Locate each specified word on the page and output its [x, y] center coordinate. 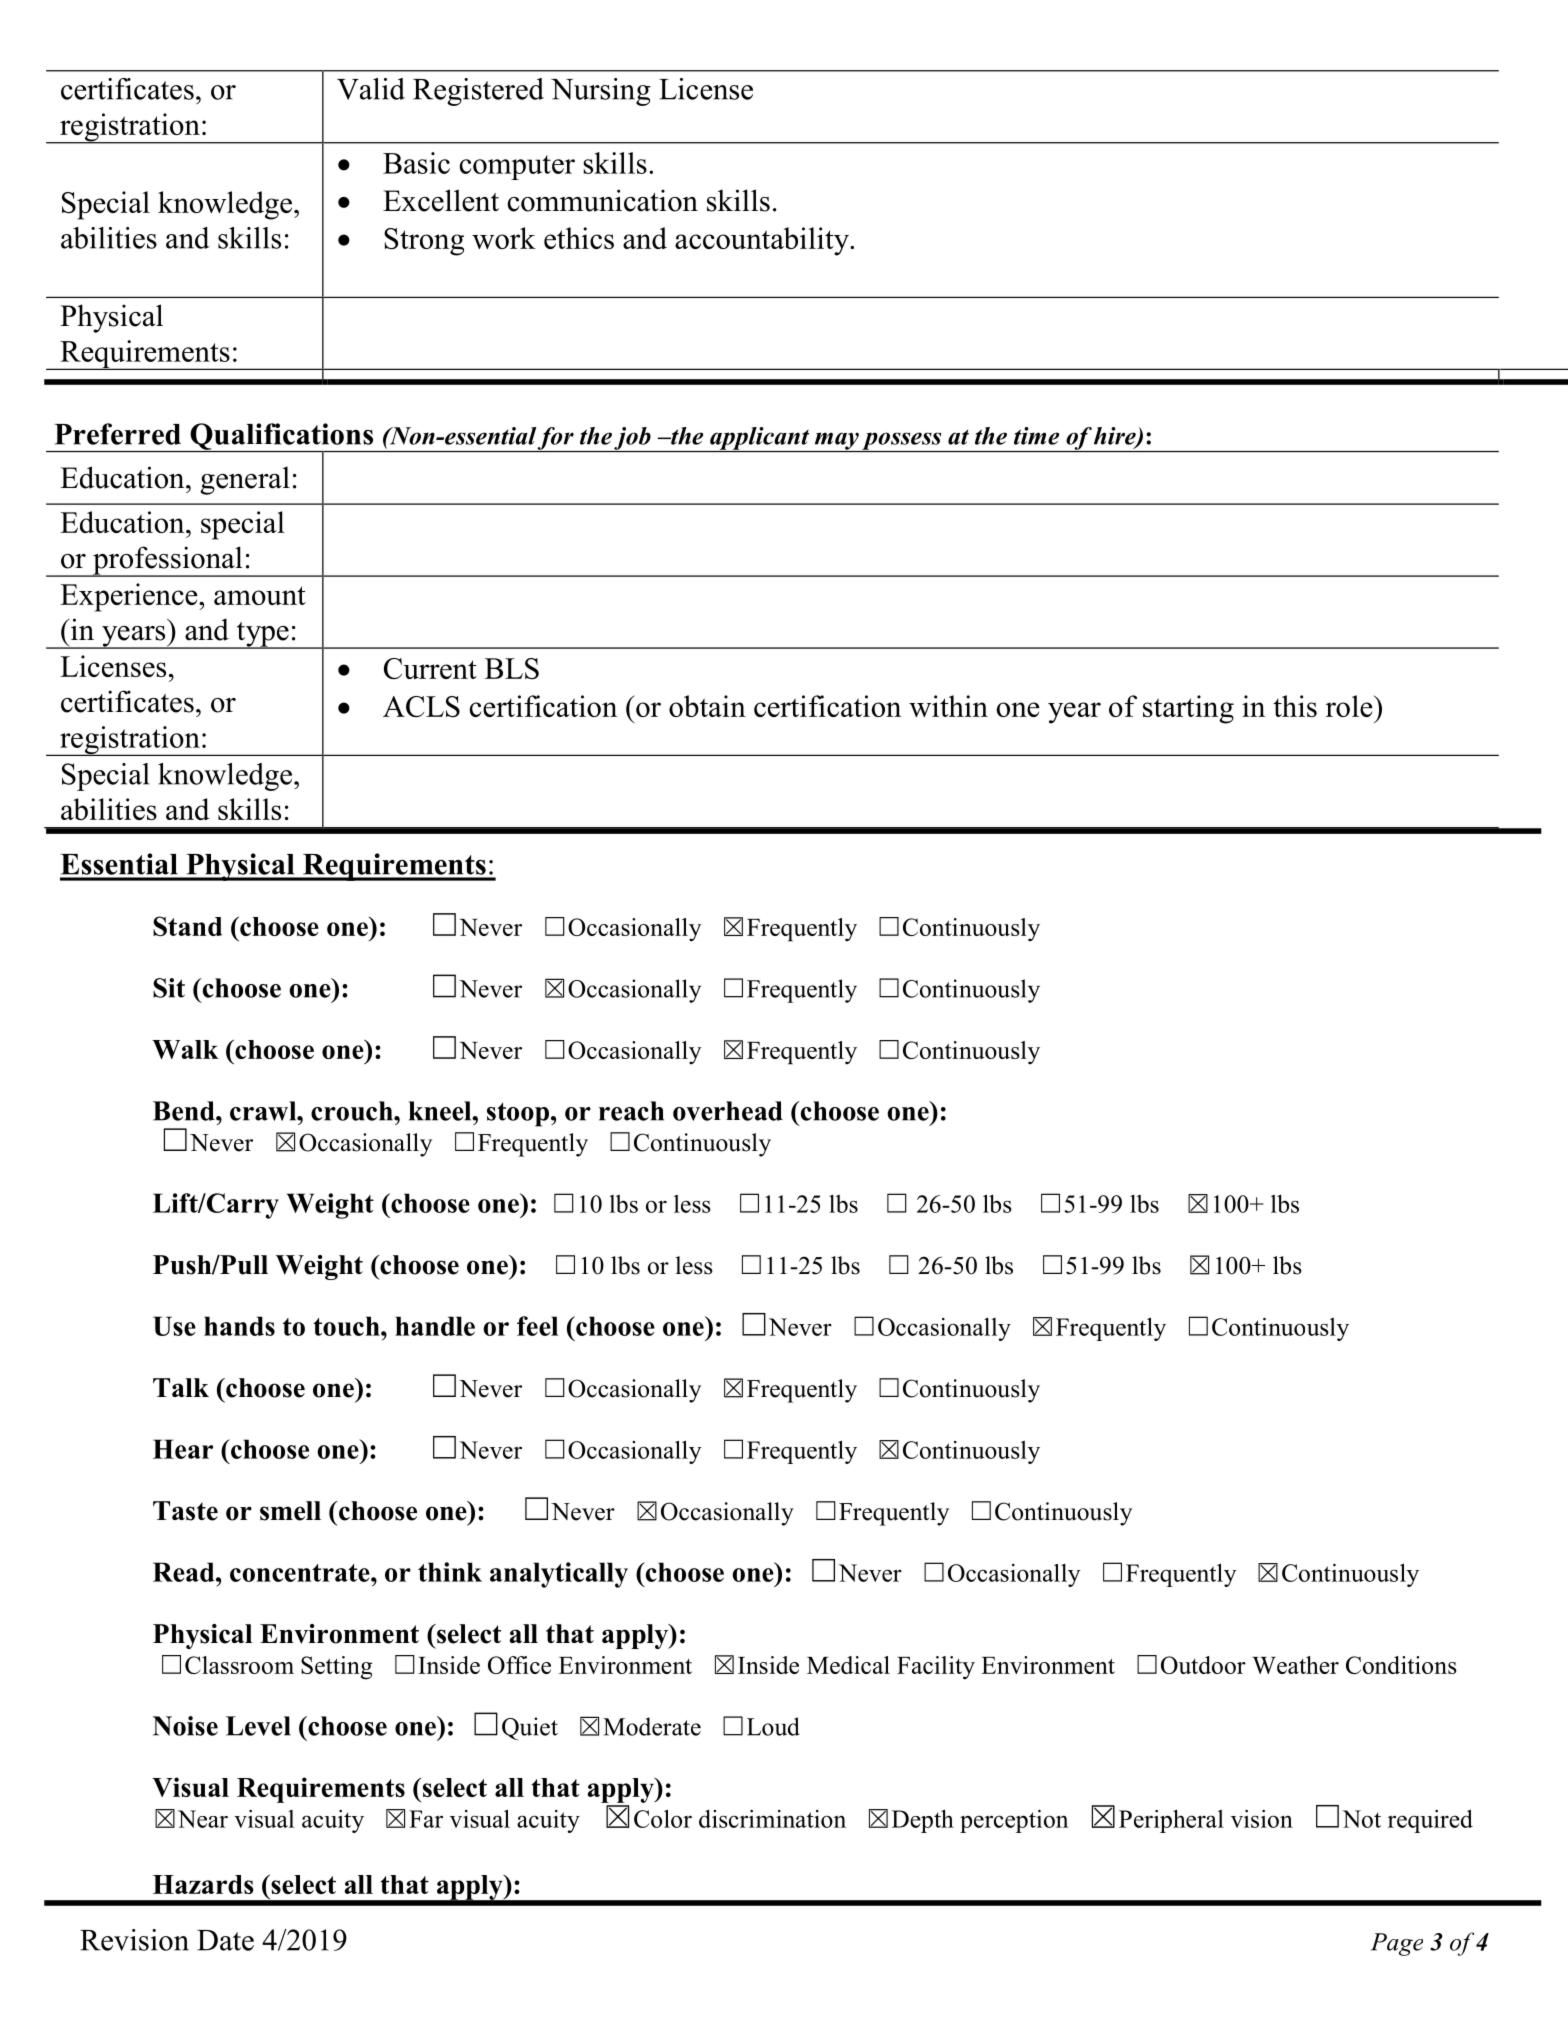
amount [260, 595]
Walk [185, 1049]
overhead [728, 1111]
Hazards [203, 1884]
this [1295, 706]
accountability [763, 241]
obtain [707, 706]
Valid [371, 89]
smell [290, 1511]
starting [1188, 709]
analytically [559, 1575]
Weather [1295, 1665]
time [1036, 436]
